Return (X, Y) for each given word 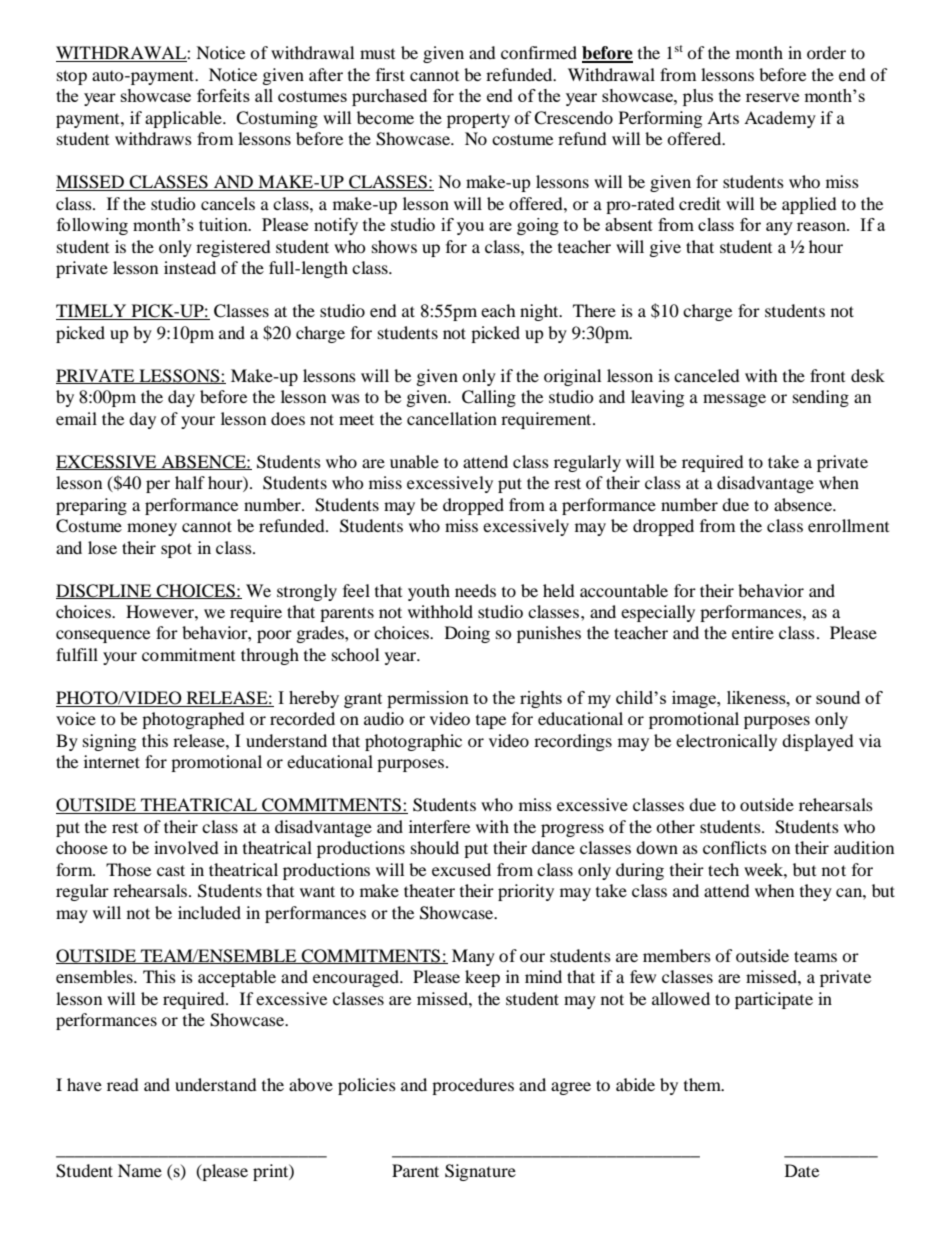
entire (753, 632)
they (816, 892)
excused (461, 869)
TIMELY (91, 310)
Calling (489, 398)
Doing (467, 634)
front (827, 375)
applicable (184, 119)
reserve (772, 97)
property (478, 121)
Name (140, 1170)
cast (171, 870)
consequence (103, 636)
